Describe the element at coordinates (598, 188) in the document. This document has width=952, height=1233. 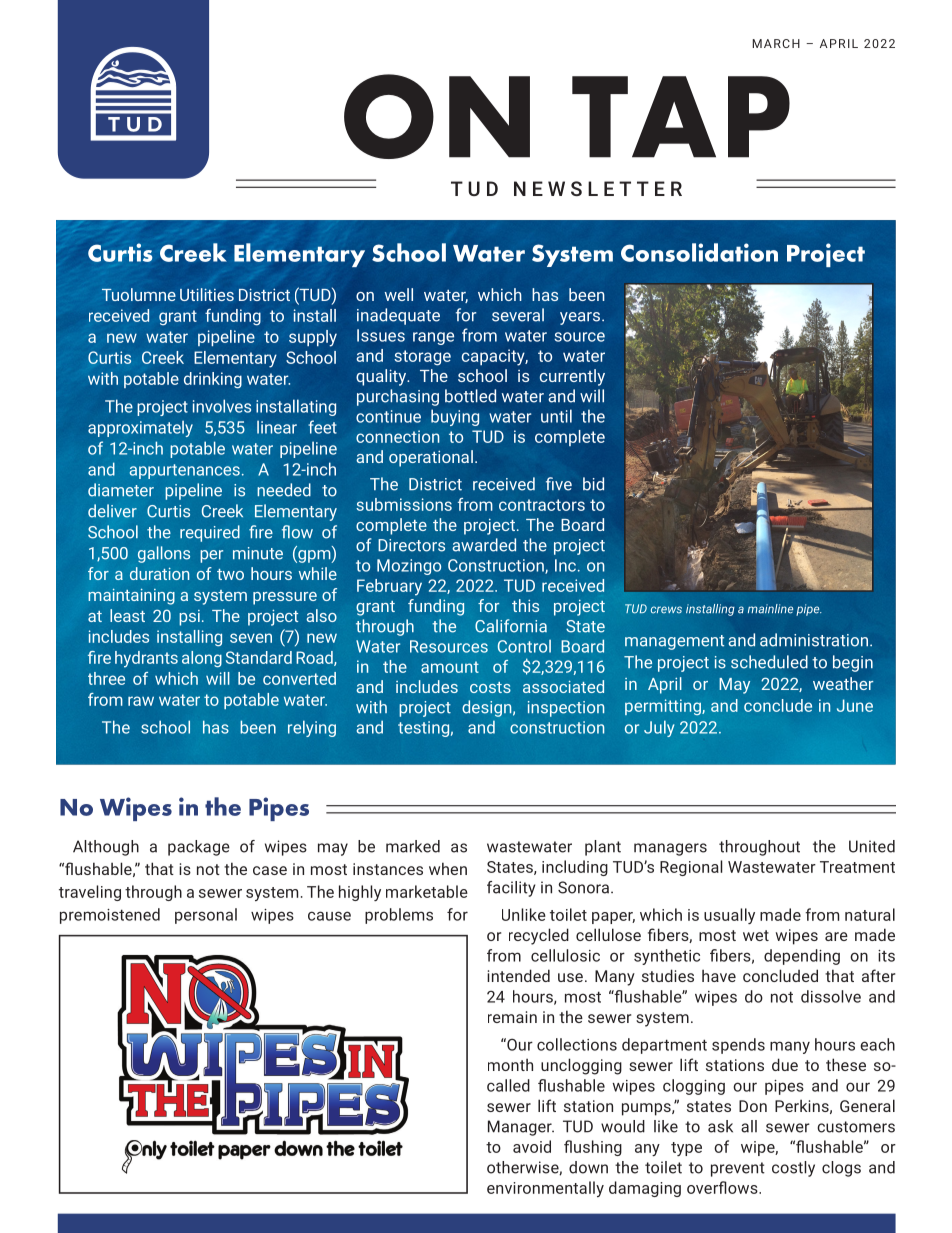
I see `NEWSLETTER` at that location.
